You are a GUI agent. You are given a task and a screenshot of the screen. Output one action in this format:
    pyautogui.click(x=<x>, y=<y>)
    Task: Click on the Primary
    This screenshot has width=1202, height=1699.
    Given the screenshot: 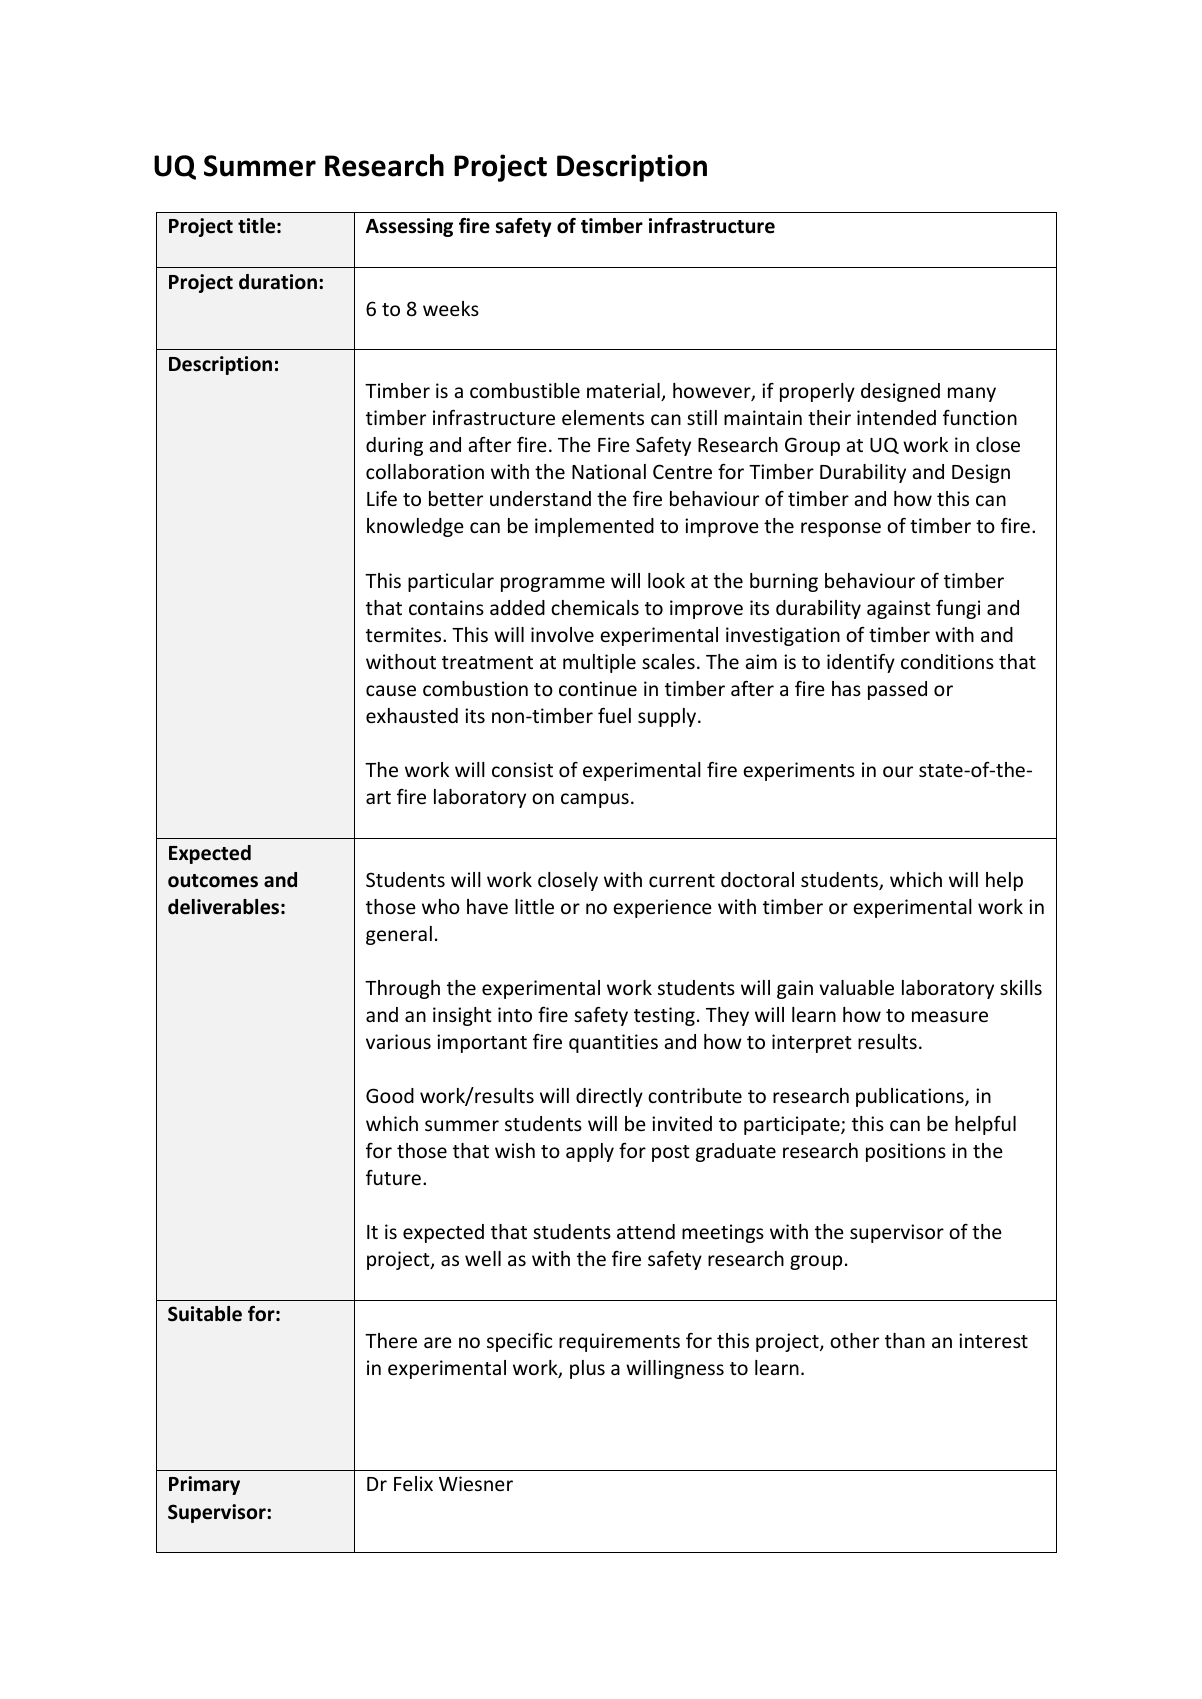 What is the action you would take?
    pyautogui.click(x=204, y=1485)
